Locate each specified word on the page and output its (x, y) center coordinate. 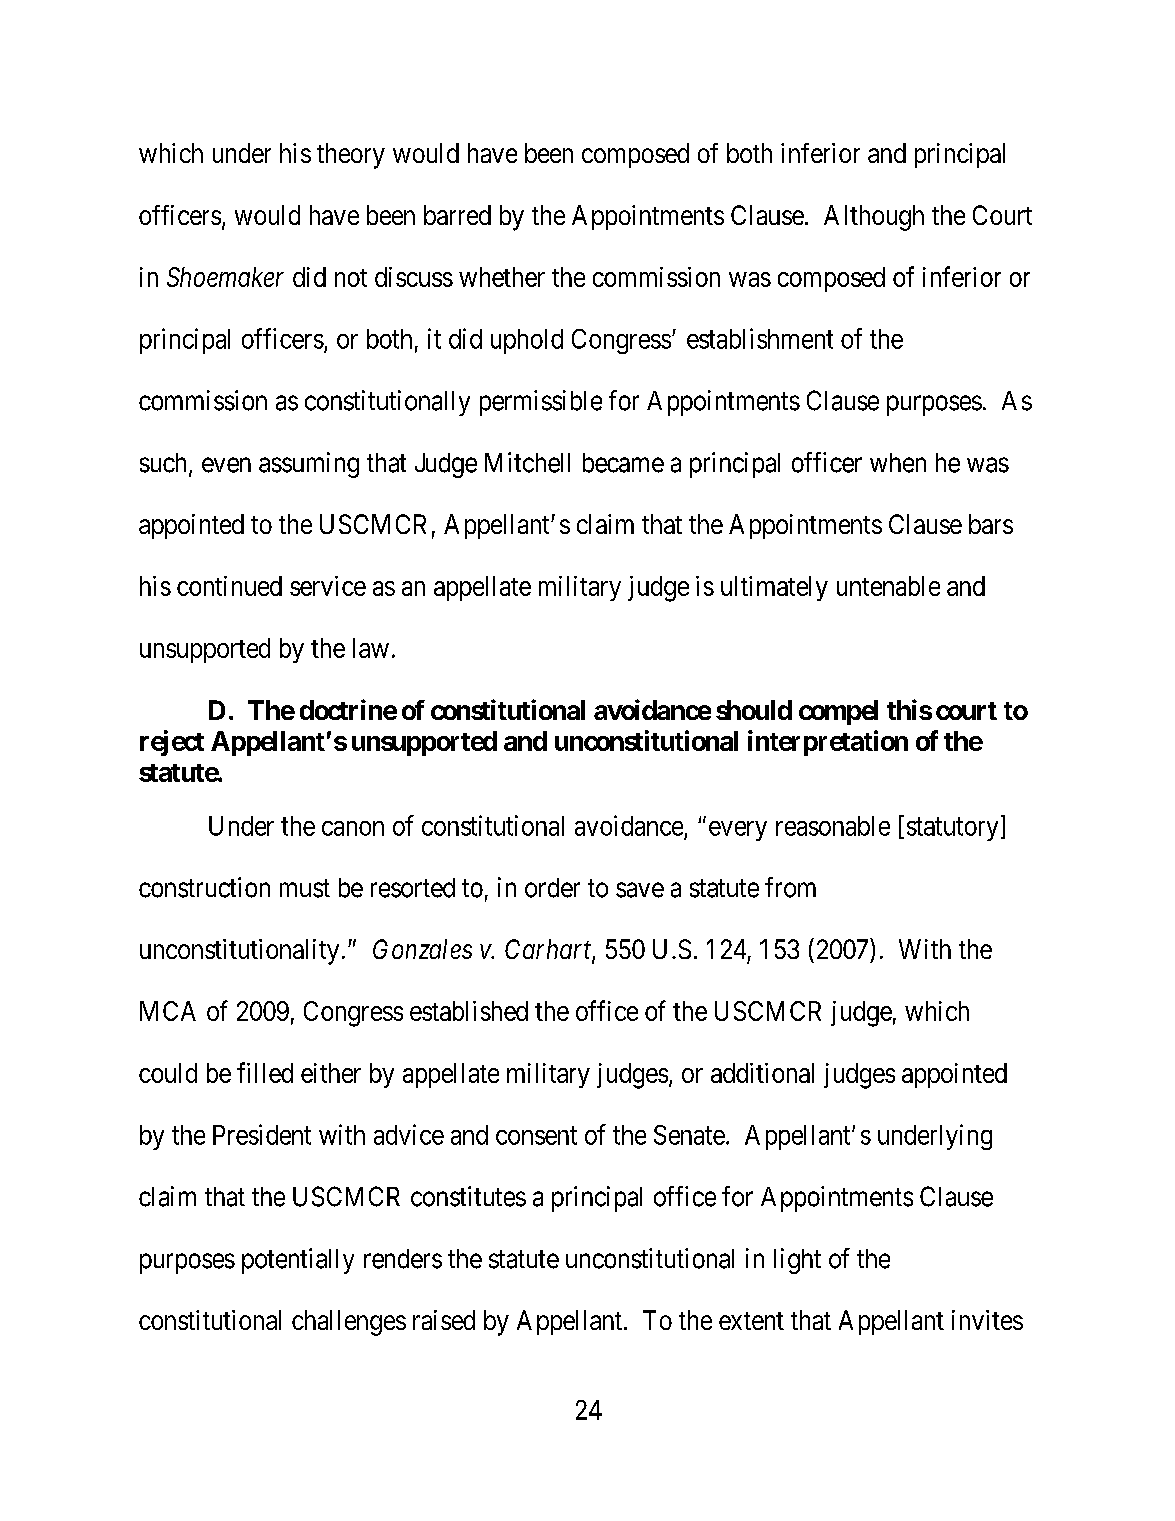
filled (265, 1072)
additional (762, 1073)
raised (444, 1320)
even (226, 465)
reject (172, 743)
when (898, 463)
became (623, 463)
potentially (298, 1261)
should (754, 710)
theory (351, 156)
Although (874, 218)
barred (457, 215)
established (469, 1011)
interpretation (828, 743)
